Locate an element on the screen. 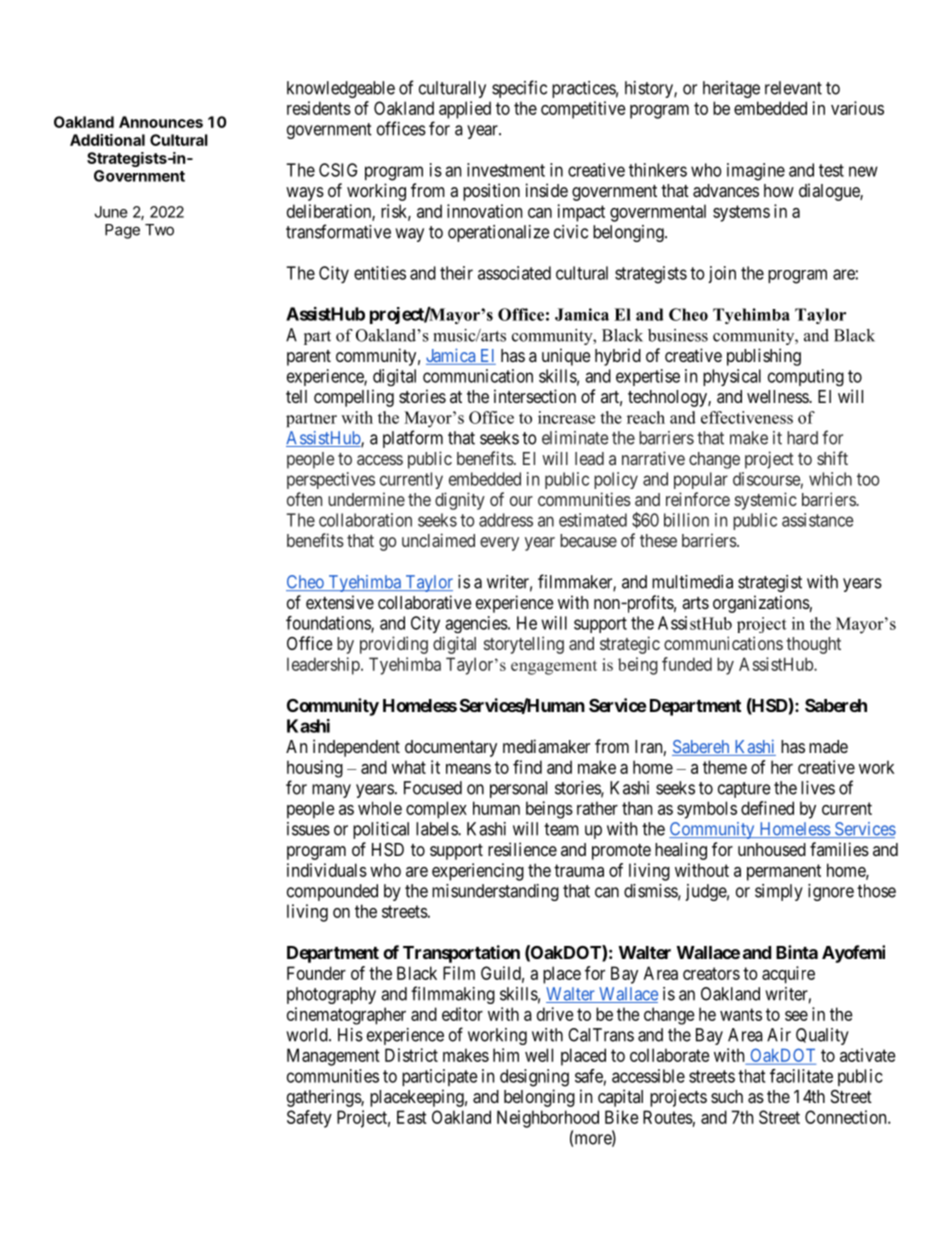 This screenshot has height=1233, width=952. platform is located at coordinates (413, 439).
